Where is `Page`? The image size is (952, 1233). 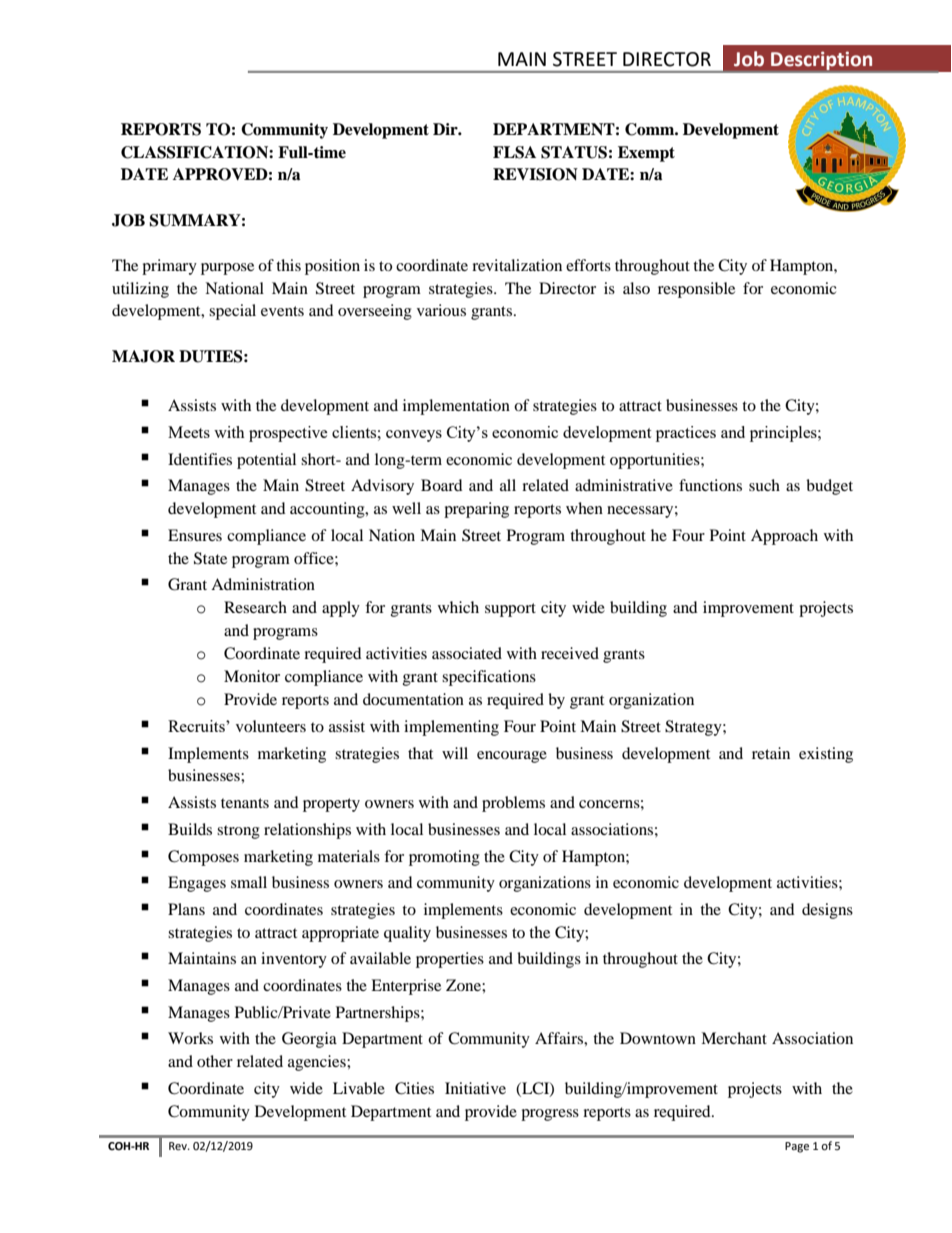
Page is located at coordinates (797, 1147).
